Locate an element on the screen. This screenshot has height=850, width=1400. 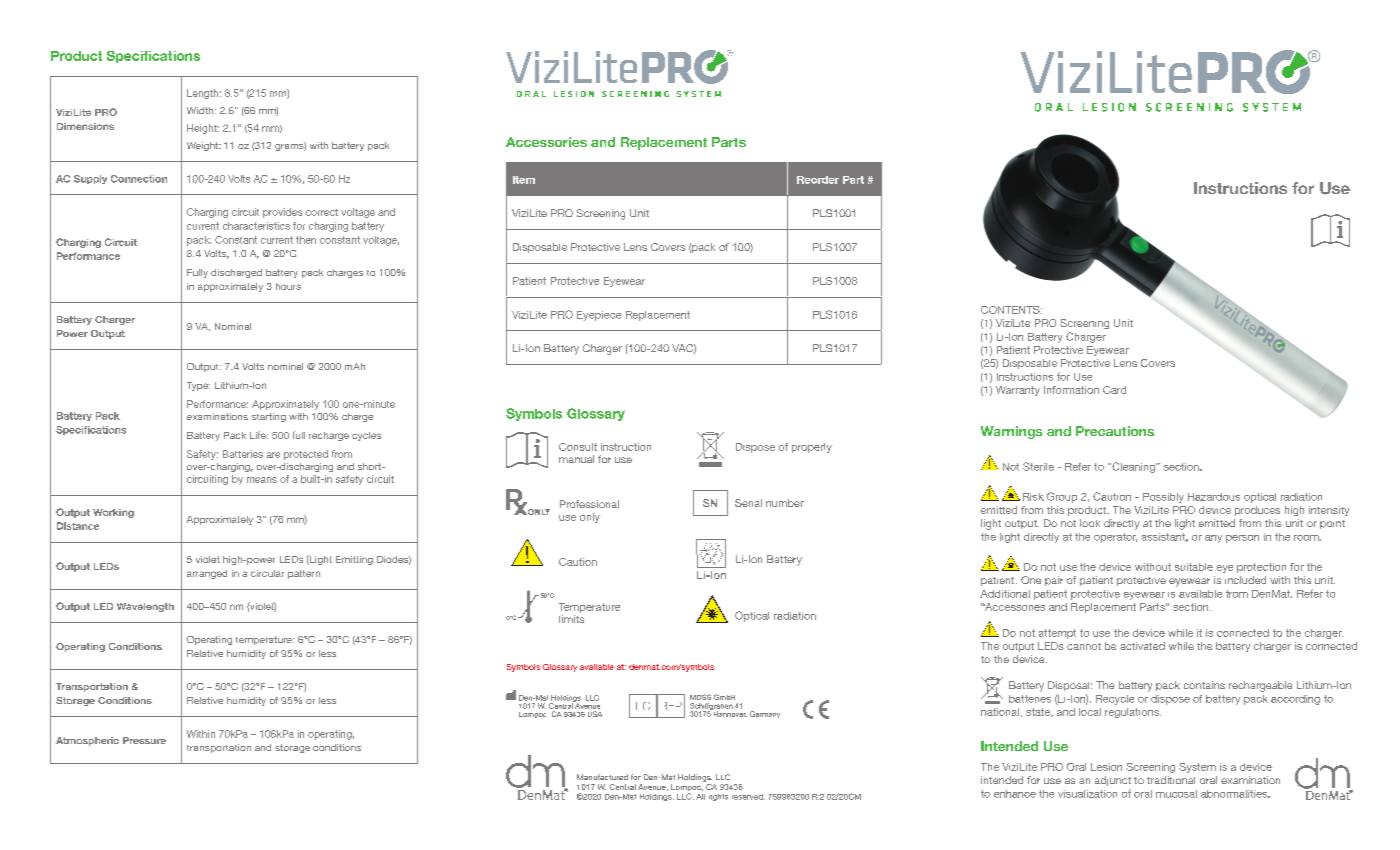
limits is located at coordinates (571, 619).
